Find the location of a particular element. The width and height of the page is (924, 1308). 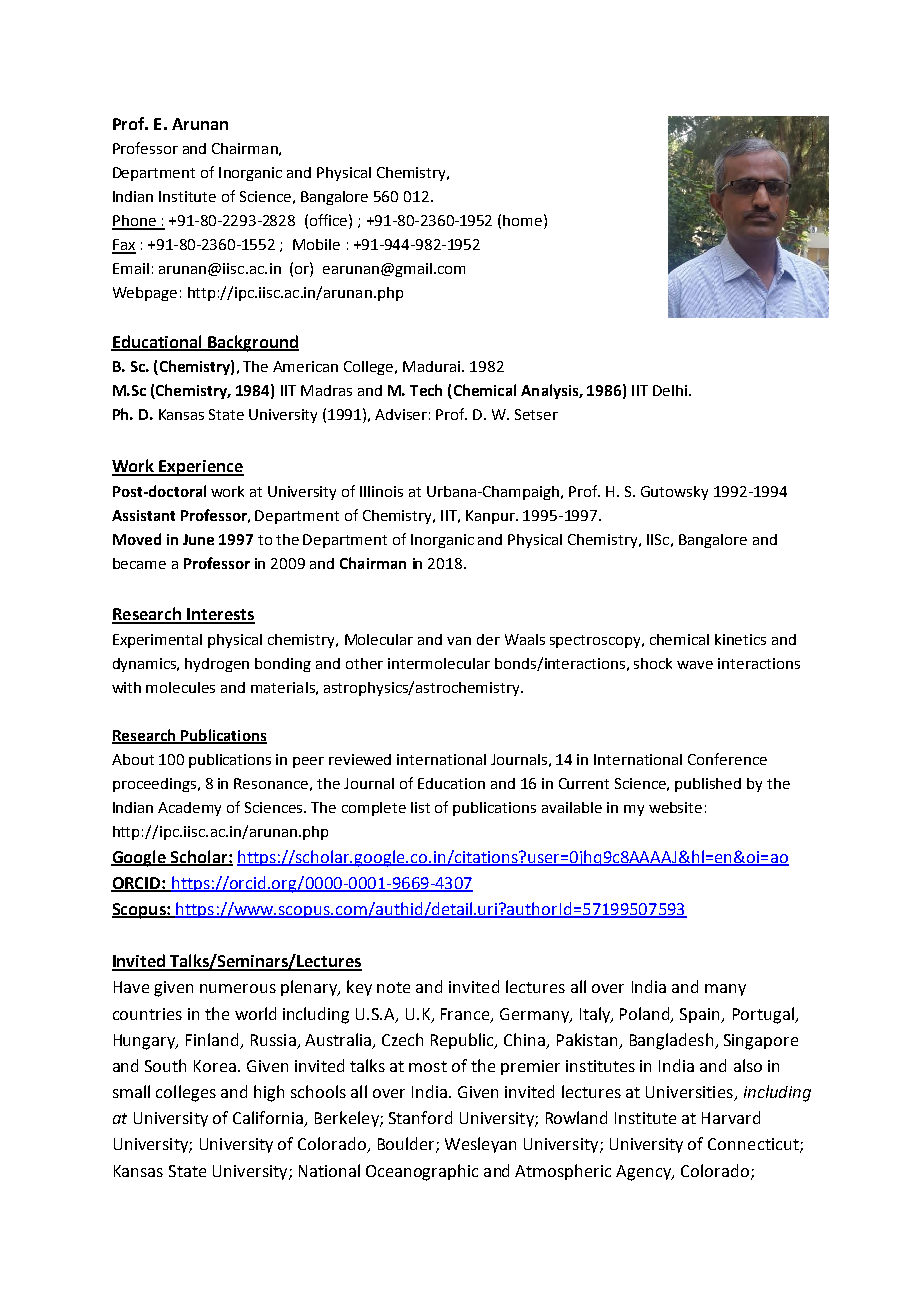

Mobile is located at coordinates (316, 244).
